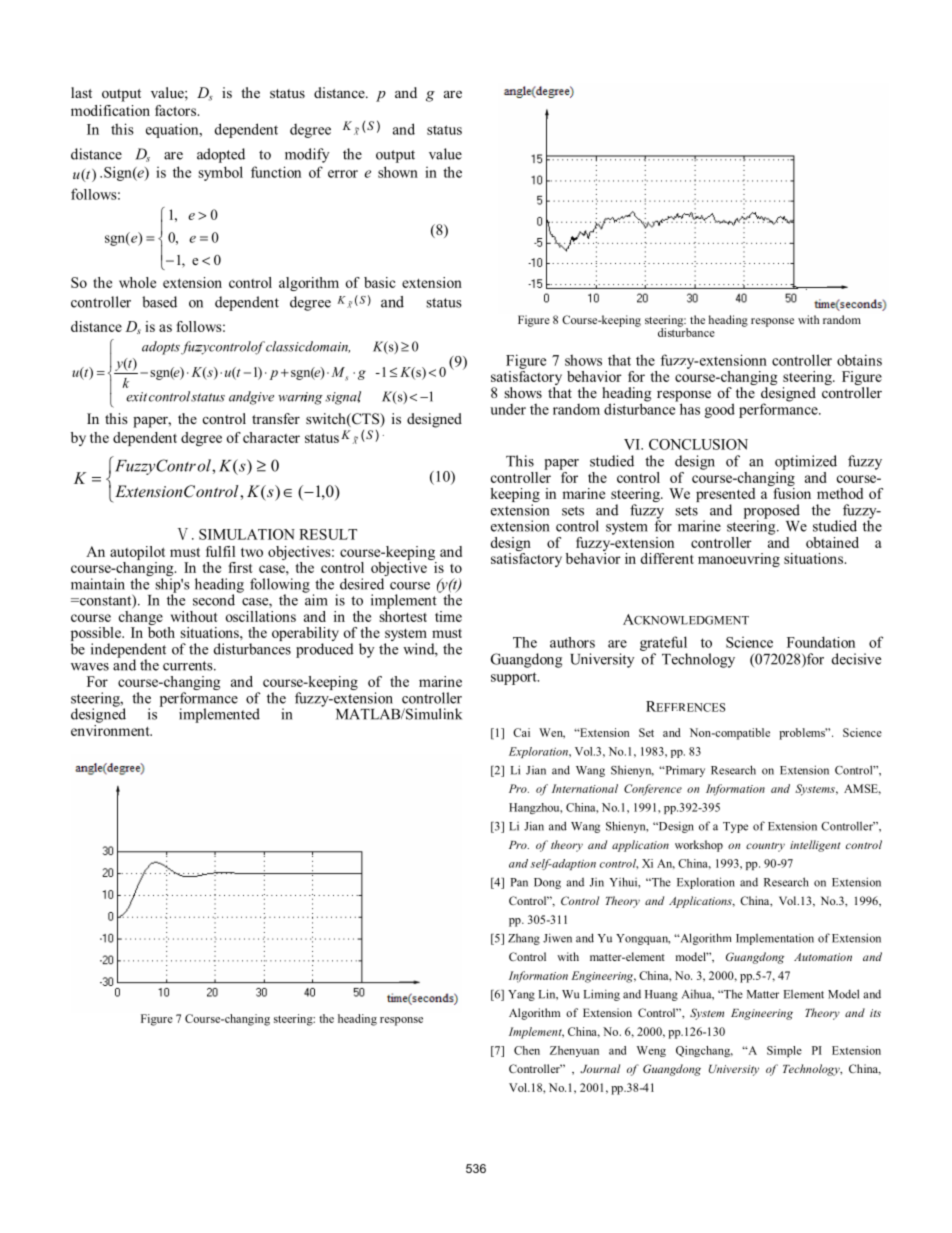  What do you see at coordinates (111, 729) in the screenshot?
I see `environment` at bounding box center [111, 729].
